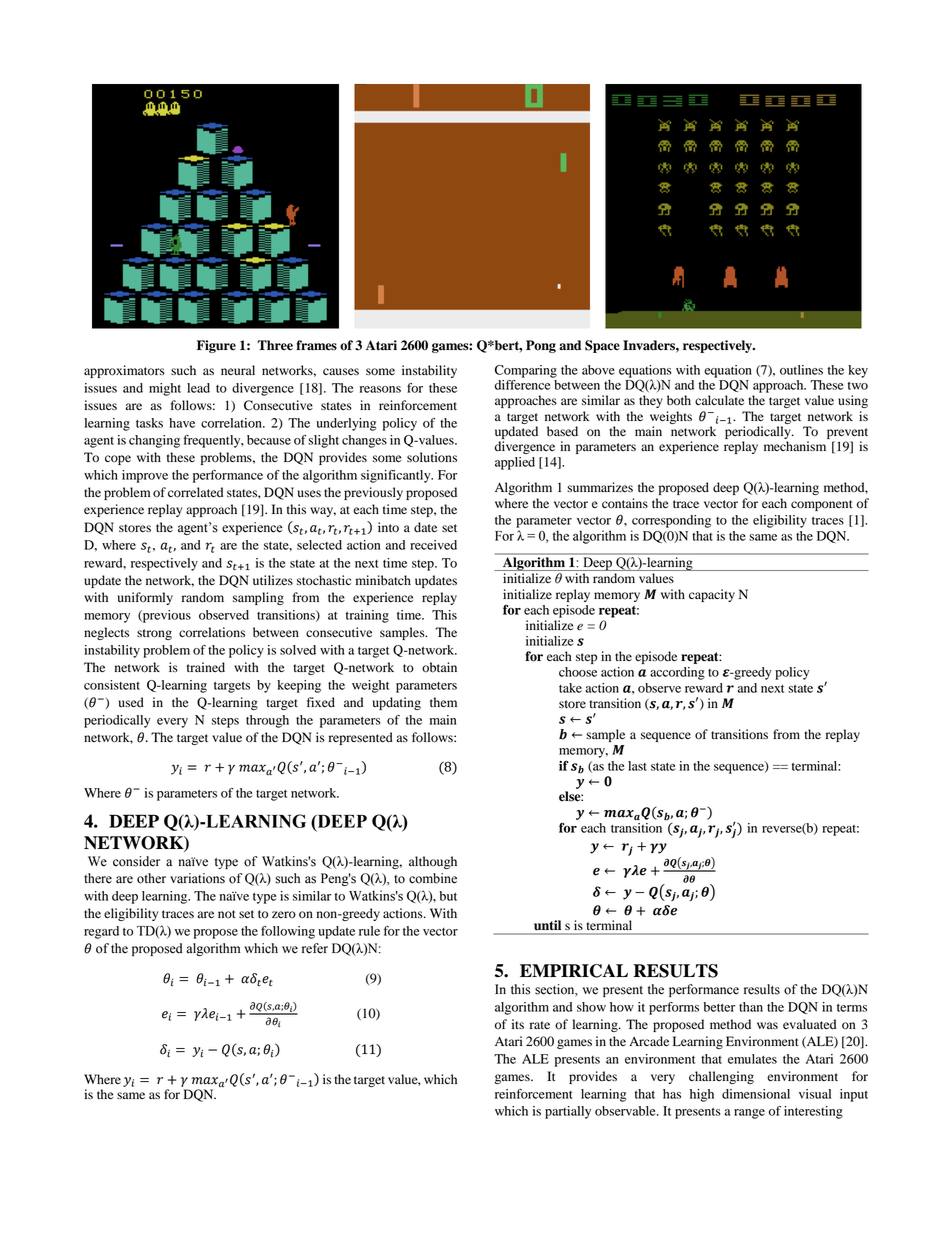 The image size is (952, 1233). Describe the element at coordinates (433, 545) in the page. I see `received` at that location.
